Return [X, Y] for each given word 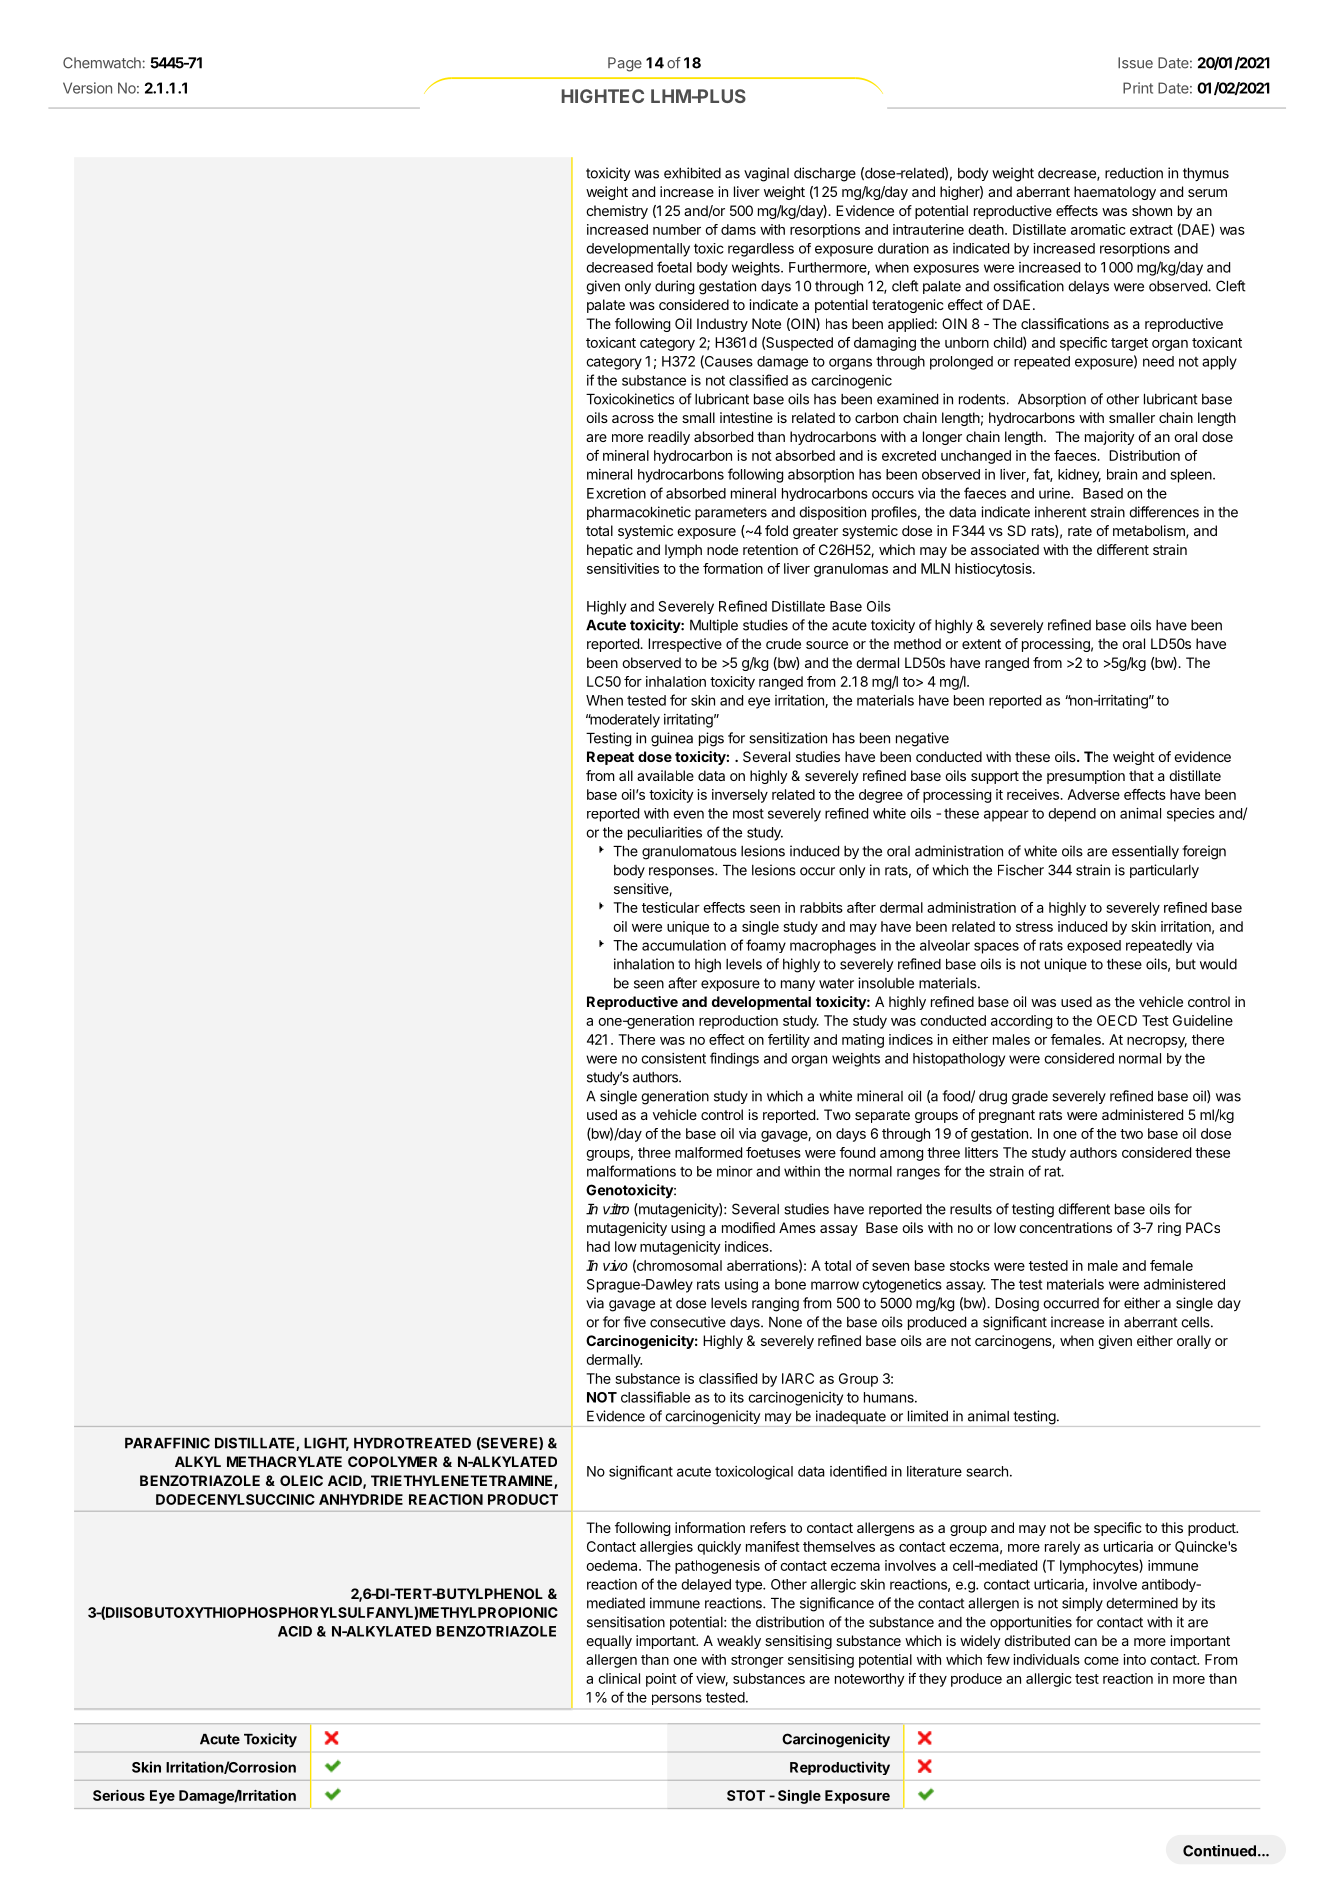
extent [981, 644]
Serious [119, 1795]
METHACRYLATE [284, 1461]
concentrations [1065, 1227]
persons [677, 1699]
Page [625, 64]
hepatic [610, 551]
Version [87, 88]
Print [1138, 88]
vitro [616, 1209]
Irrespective [685, 645]
